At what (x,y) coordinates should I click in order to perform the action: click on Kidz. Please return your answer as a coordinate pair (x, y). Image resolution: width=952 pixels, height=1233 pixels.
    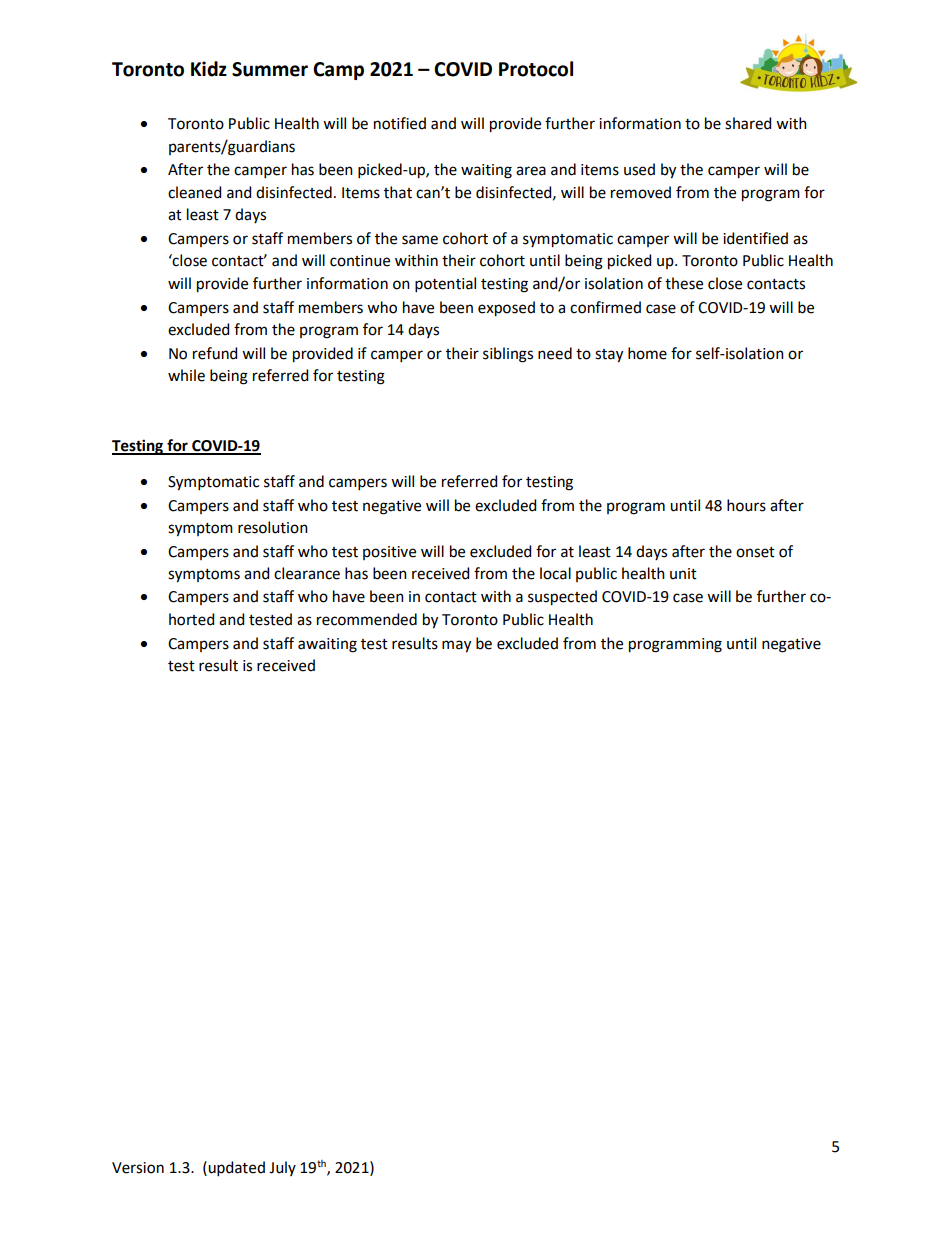
    Looking at the image, I should click on (209, 69).
